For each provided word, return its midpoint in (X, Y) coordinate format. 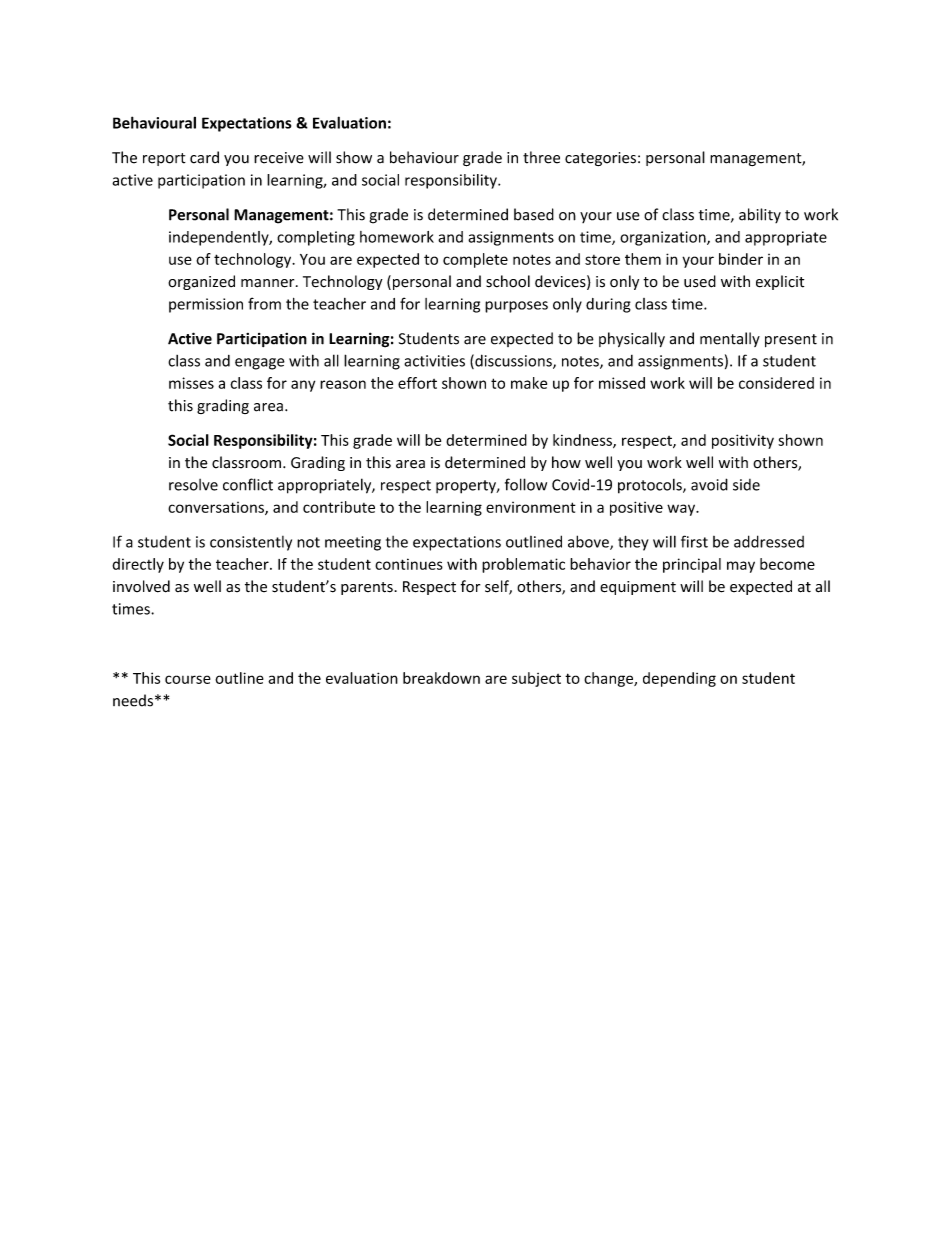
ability (760, 215)
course (188, 679)
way (682, 510)
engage (260, 364)
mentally (730, 339)
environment (531, 507)
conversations (217, 508)
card (204, 157)
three (541, 157)
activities (434, 361)
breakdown (441, 678)
